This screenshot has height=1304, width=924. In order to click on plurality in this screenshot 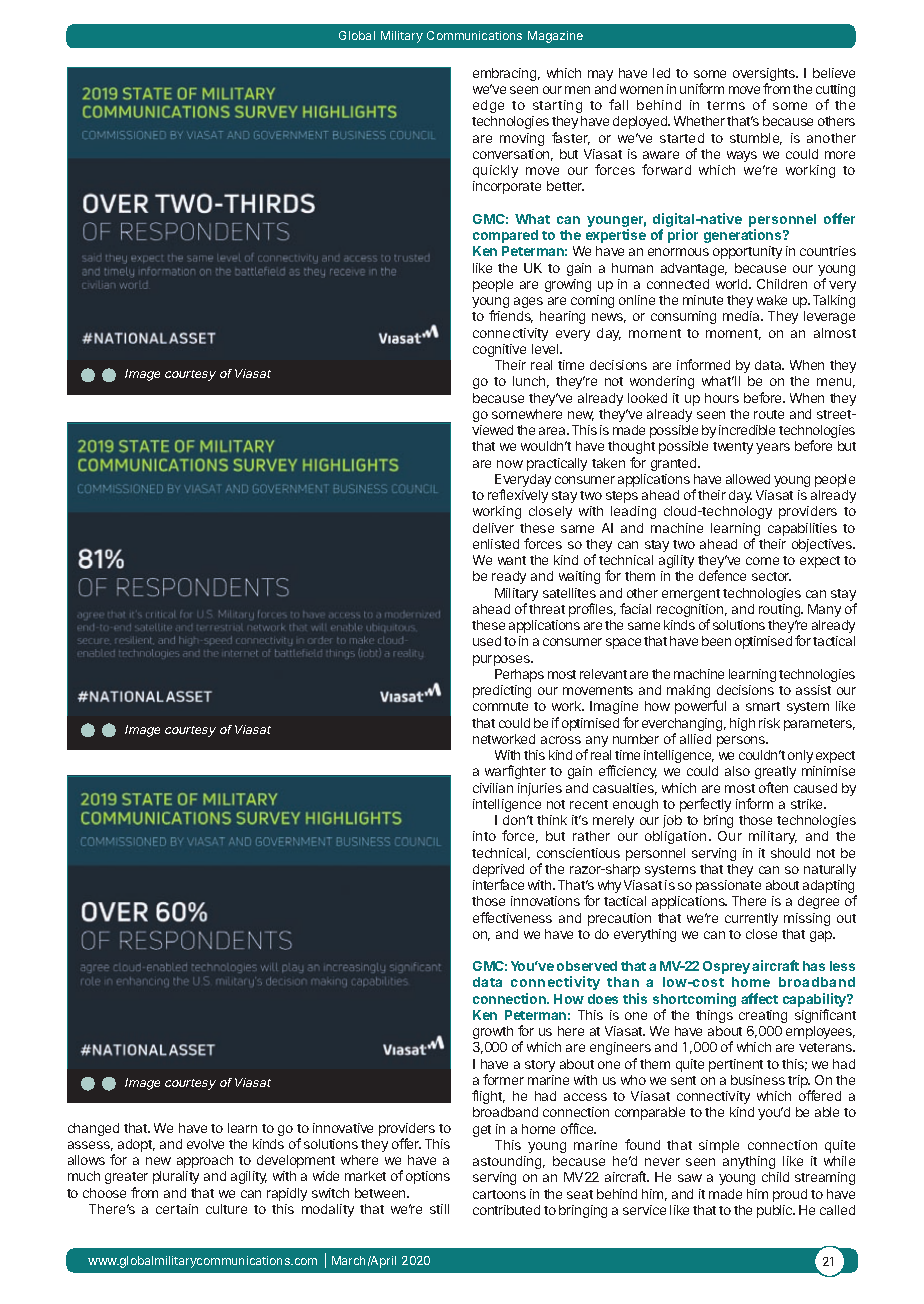, I will do `click(176, 1177)`.
